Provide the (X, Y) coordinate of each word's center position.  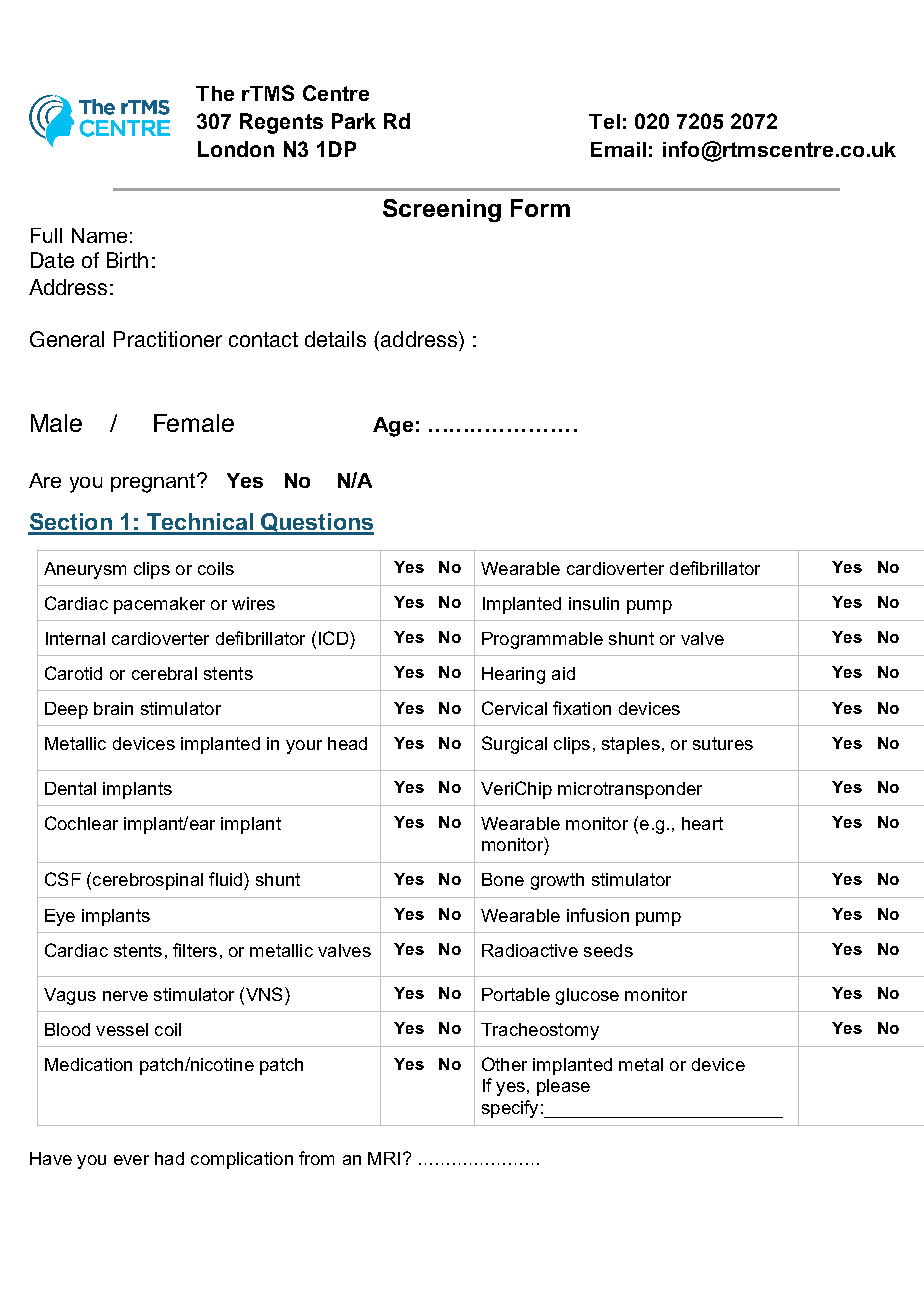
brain (113, 708)
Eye (60, 917)
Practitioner (168, 339)
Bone (503, 879)
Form (540, 208)
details (335, 339)
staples (631, 745)
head (347, 743)
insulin (594, 603)
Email (618, 149)
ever (131, 1160)
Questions (316, 523)
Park (354, 121)
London (236, 149)
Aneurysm (85, 570)
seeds (608, 950)
